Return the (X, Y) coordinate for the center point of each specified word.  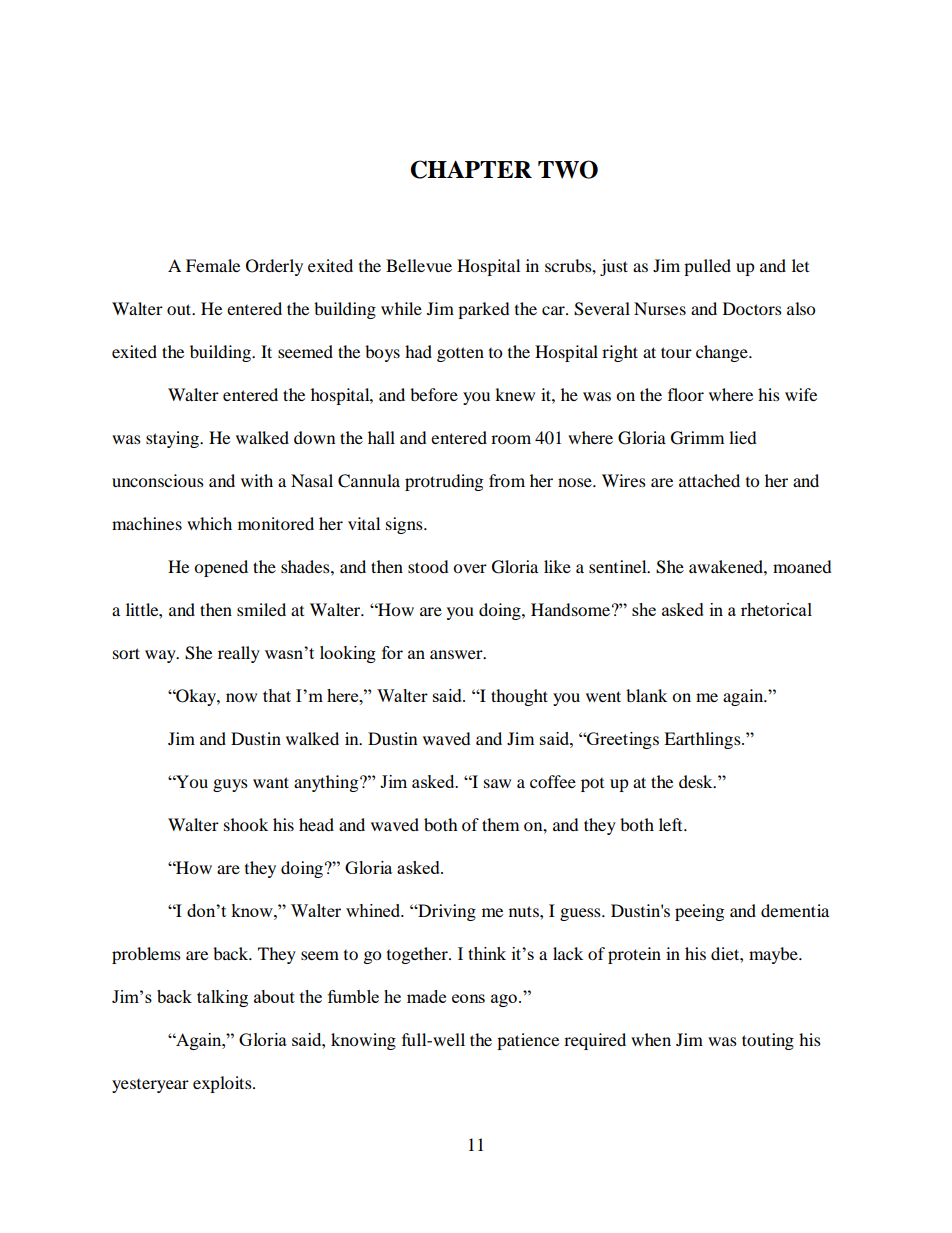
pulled (707, 267)
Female (213, 265)
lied (743, 437)
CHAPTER (471, 169)
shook (246, 824)
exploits (223, 1084)
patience (528, 1041)
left (672, 824)
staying (173, 439)
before (434, 394)
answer (457, 654)
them (500, 824)
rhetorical (776, 609)
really (239, 654)
